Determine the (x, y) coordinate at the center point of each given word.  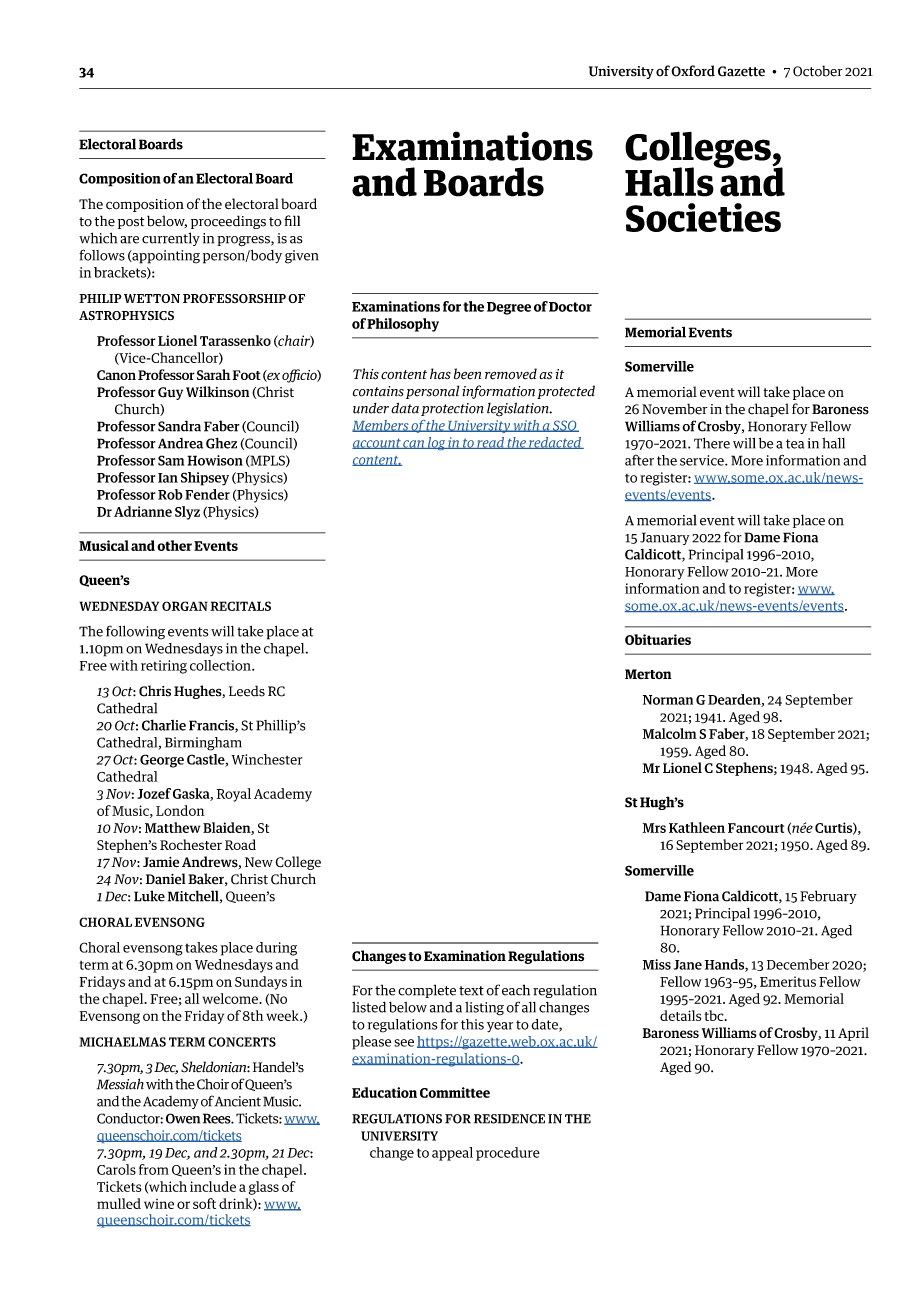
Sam (171, 460)
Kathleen (697, 827)
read (490, 443)
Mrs (654, 828)
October (818, 71)
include (213, 1186)
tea (795, 444)
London (180, 810)
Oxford (693, 71)
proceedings (228, 222)
